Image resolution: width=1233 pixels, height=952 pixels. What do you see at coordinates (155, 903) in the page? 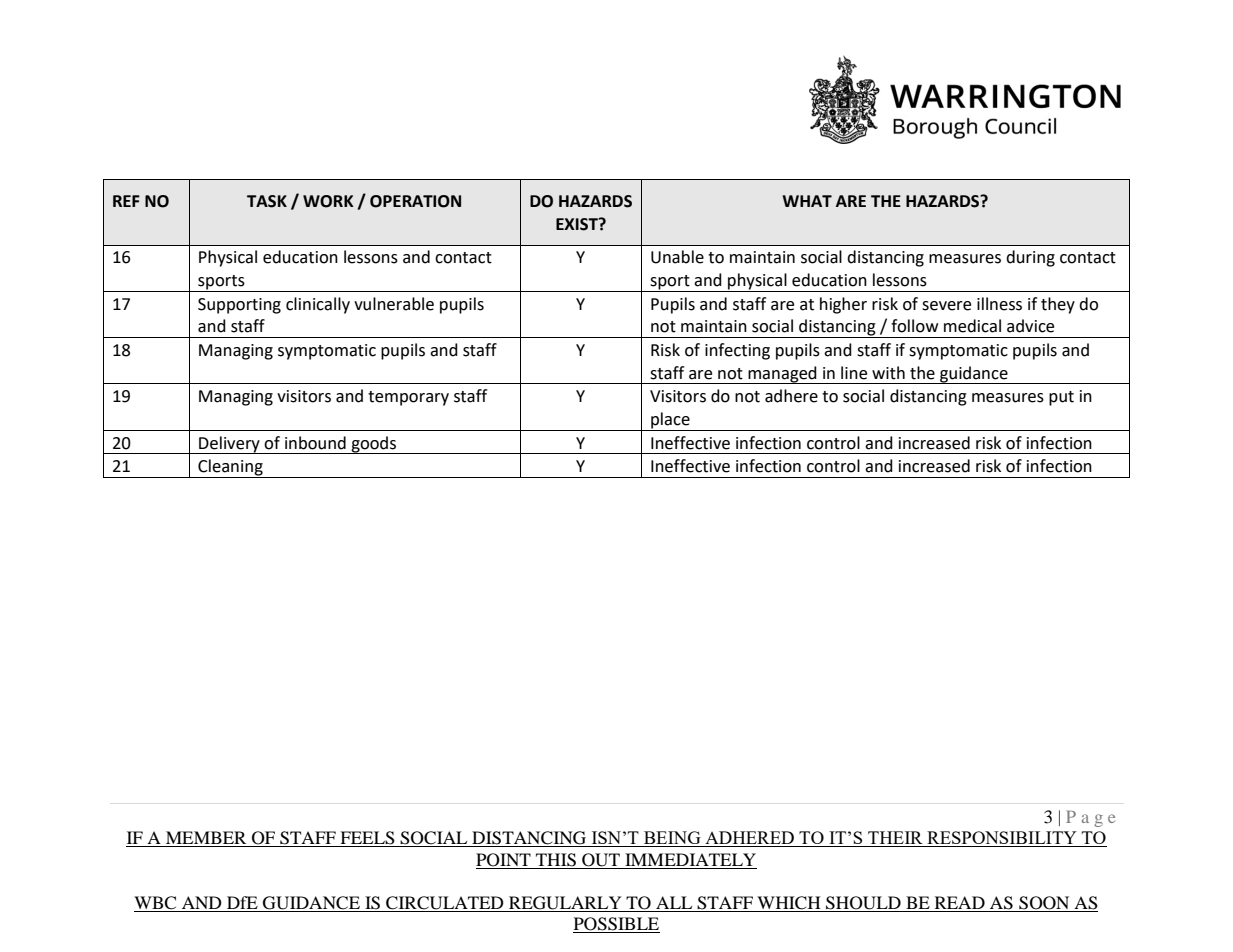
I see `WBC` at bounding box center [155, 903].
